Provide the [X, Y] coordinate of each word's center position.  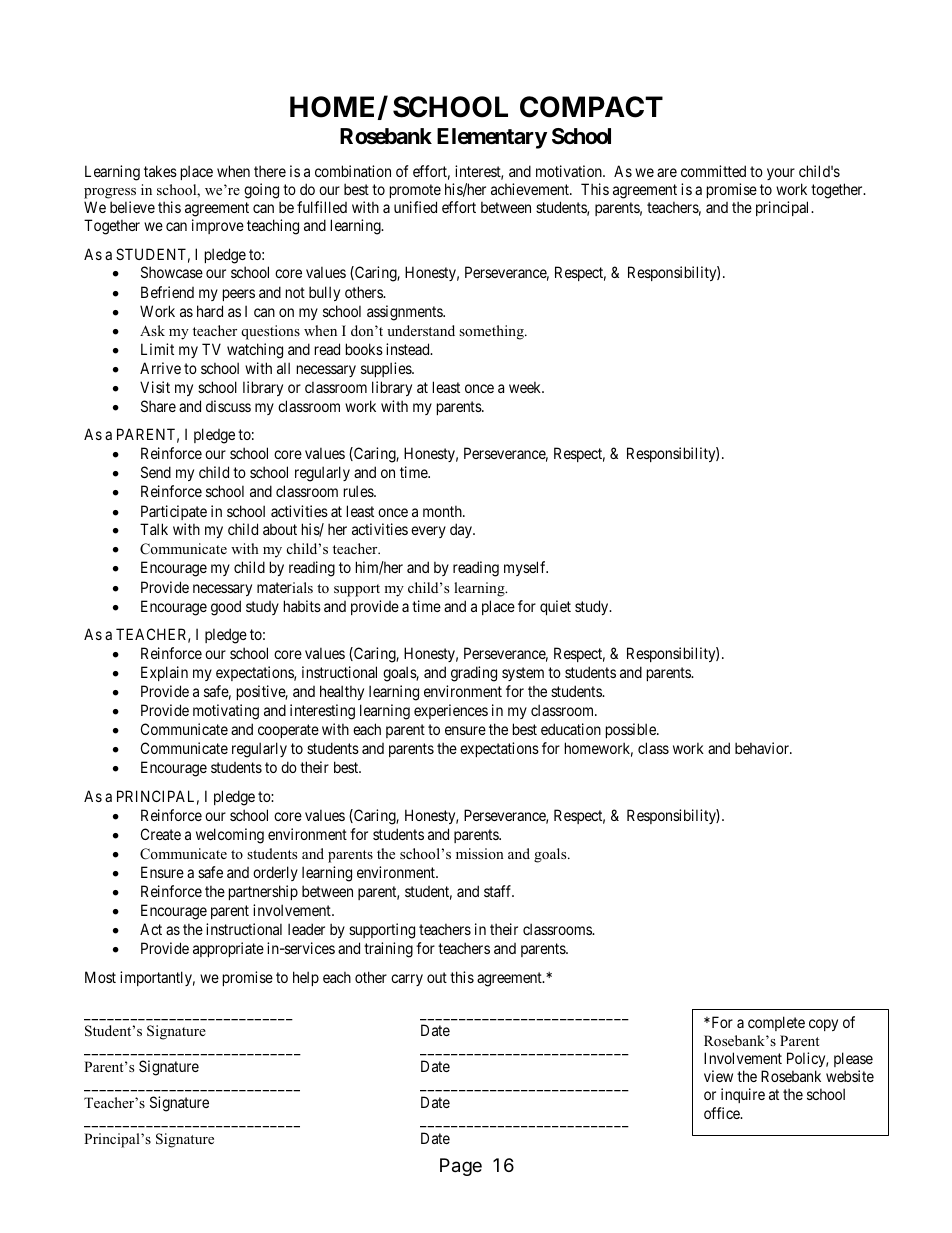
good [226, 608]
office [723, 1113]
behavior [763, 748]
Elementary [492, 138]
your [781, 174]
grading [474, 674]
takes [160, 171]
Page [461, 1167]
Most [100, 977]
